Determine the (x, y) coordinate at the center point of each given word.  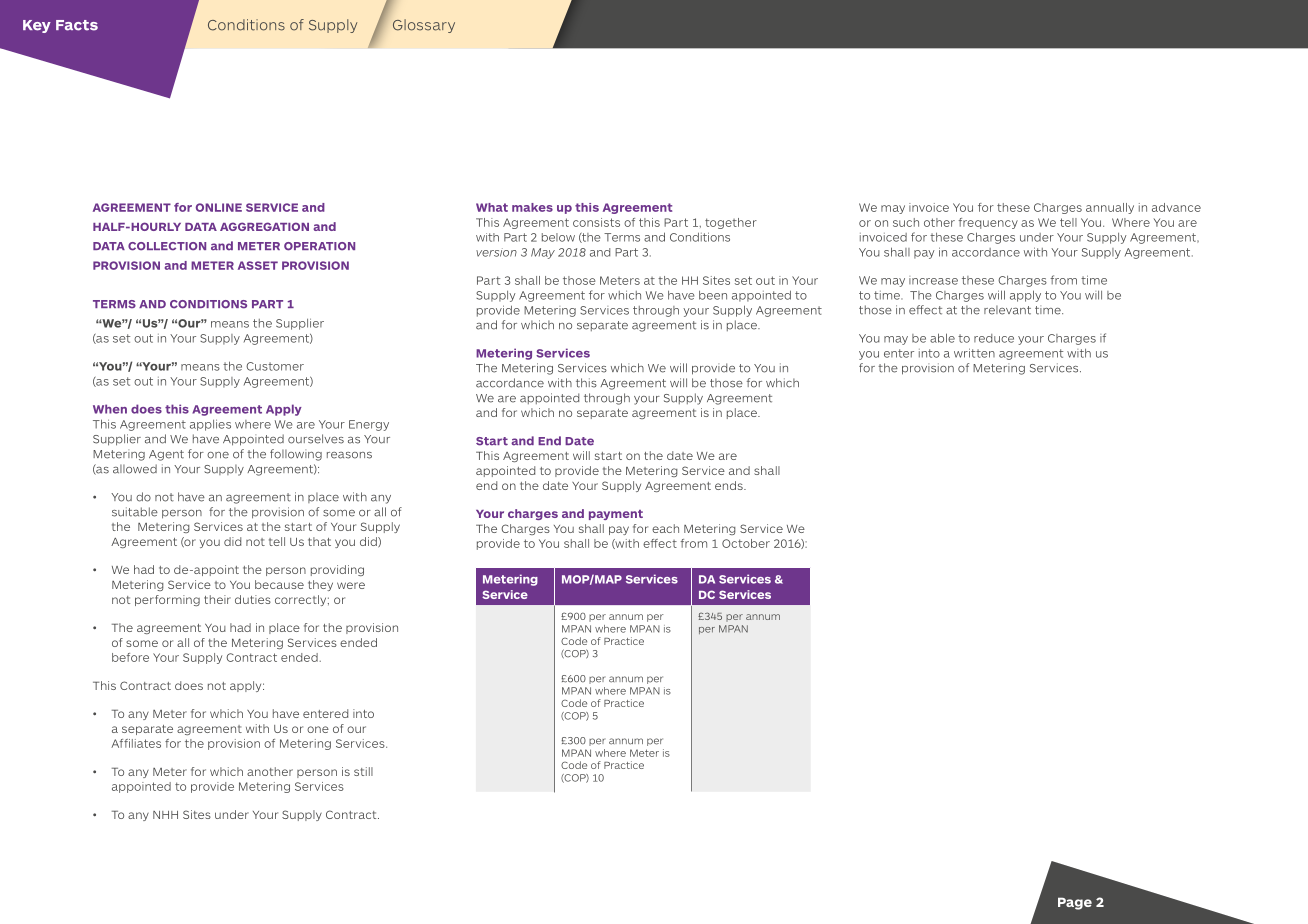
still (363, 771)
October (746, 543)
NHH (165, 815)
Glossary (424, 26)
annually (1110, 208)
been (713, 295)
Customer (275, 366)
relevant (1007, 310)
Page (1075, 903)
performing (167, 600)
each (665, 528)
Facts (77, 25)
